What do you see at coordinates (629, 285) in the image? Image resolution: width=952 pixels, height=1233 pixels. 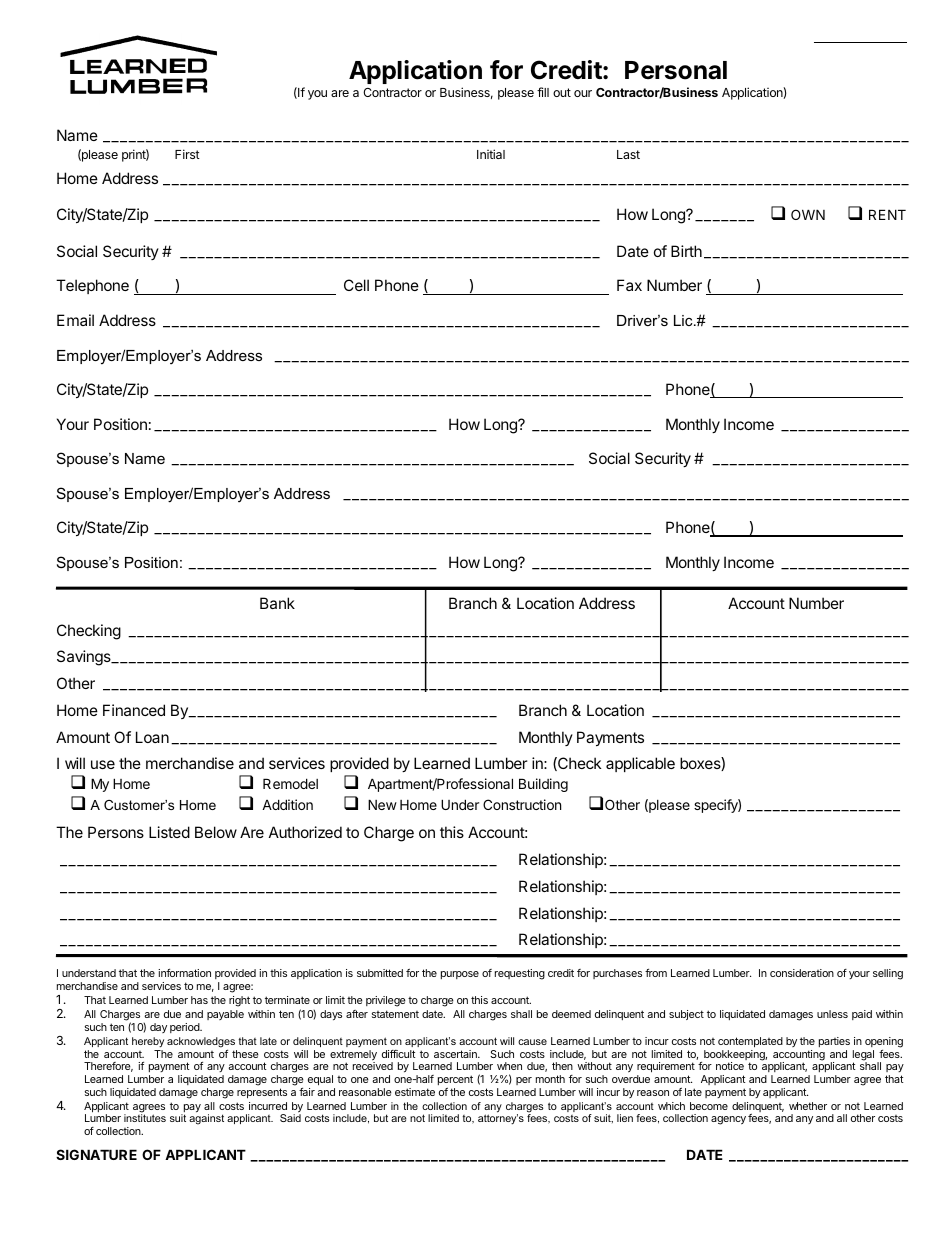 I see `Fax` at bounding box center [629, 285].
